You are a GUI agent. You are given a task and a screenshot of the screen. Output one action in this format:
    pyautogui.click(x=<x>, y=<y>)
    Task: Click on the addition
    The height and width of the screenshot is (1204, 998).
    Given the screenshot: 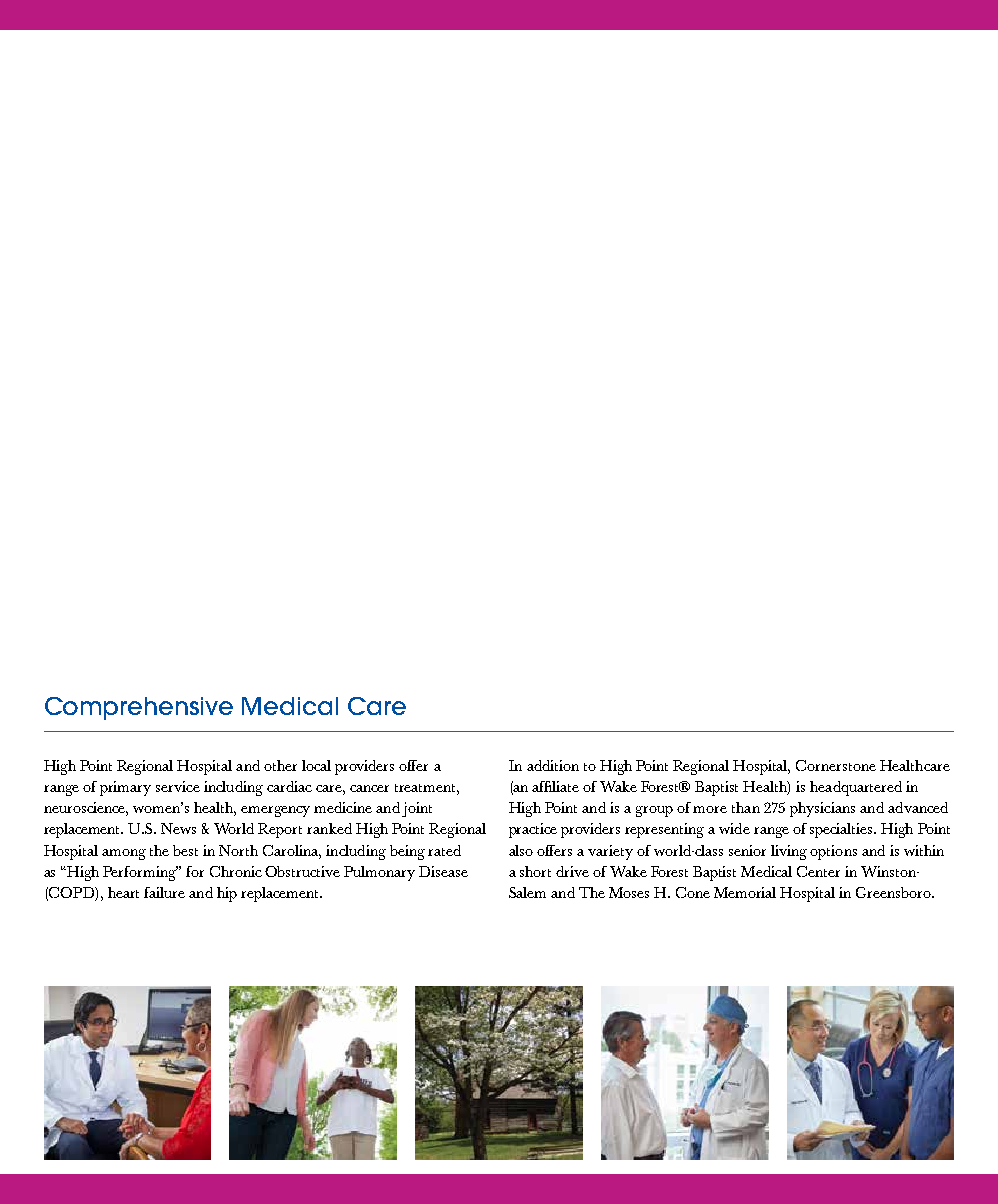 What is the action you would take?
    pyautogui.click(x=553, y=765)
